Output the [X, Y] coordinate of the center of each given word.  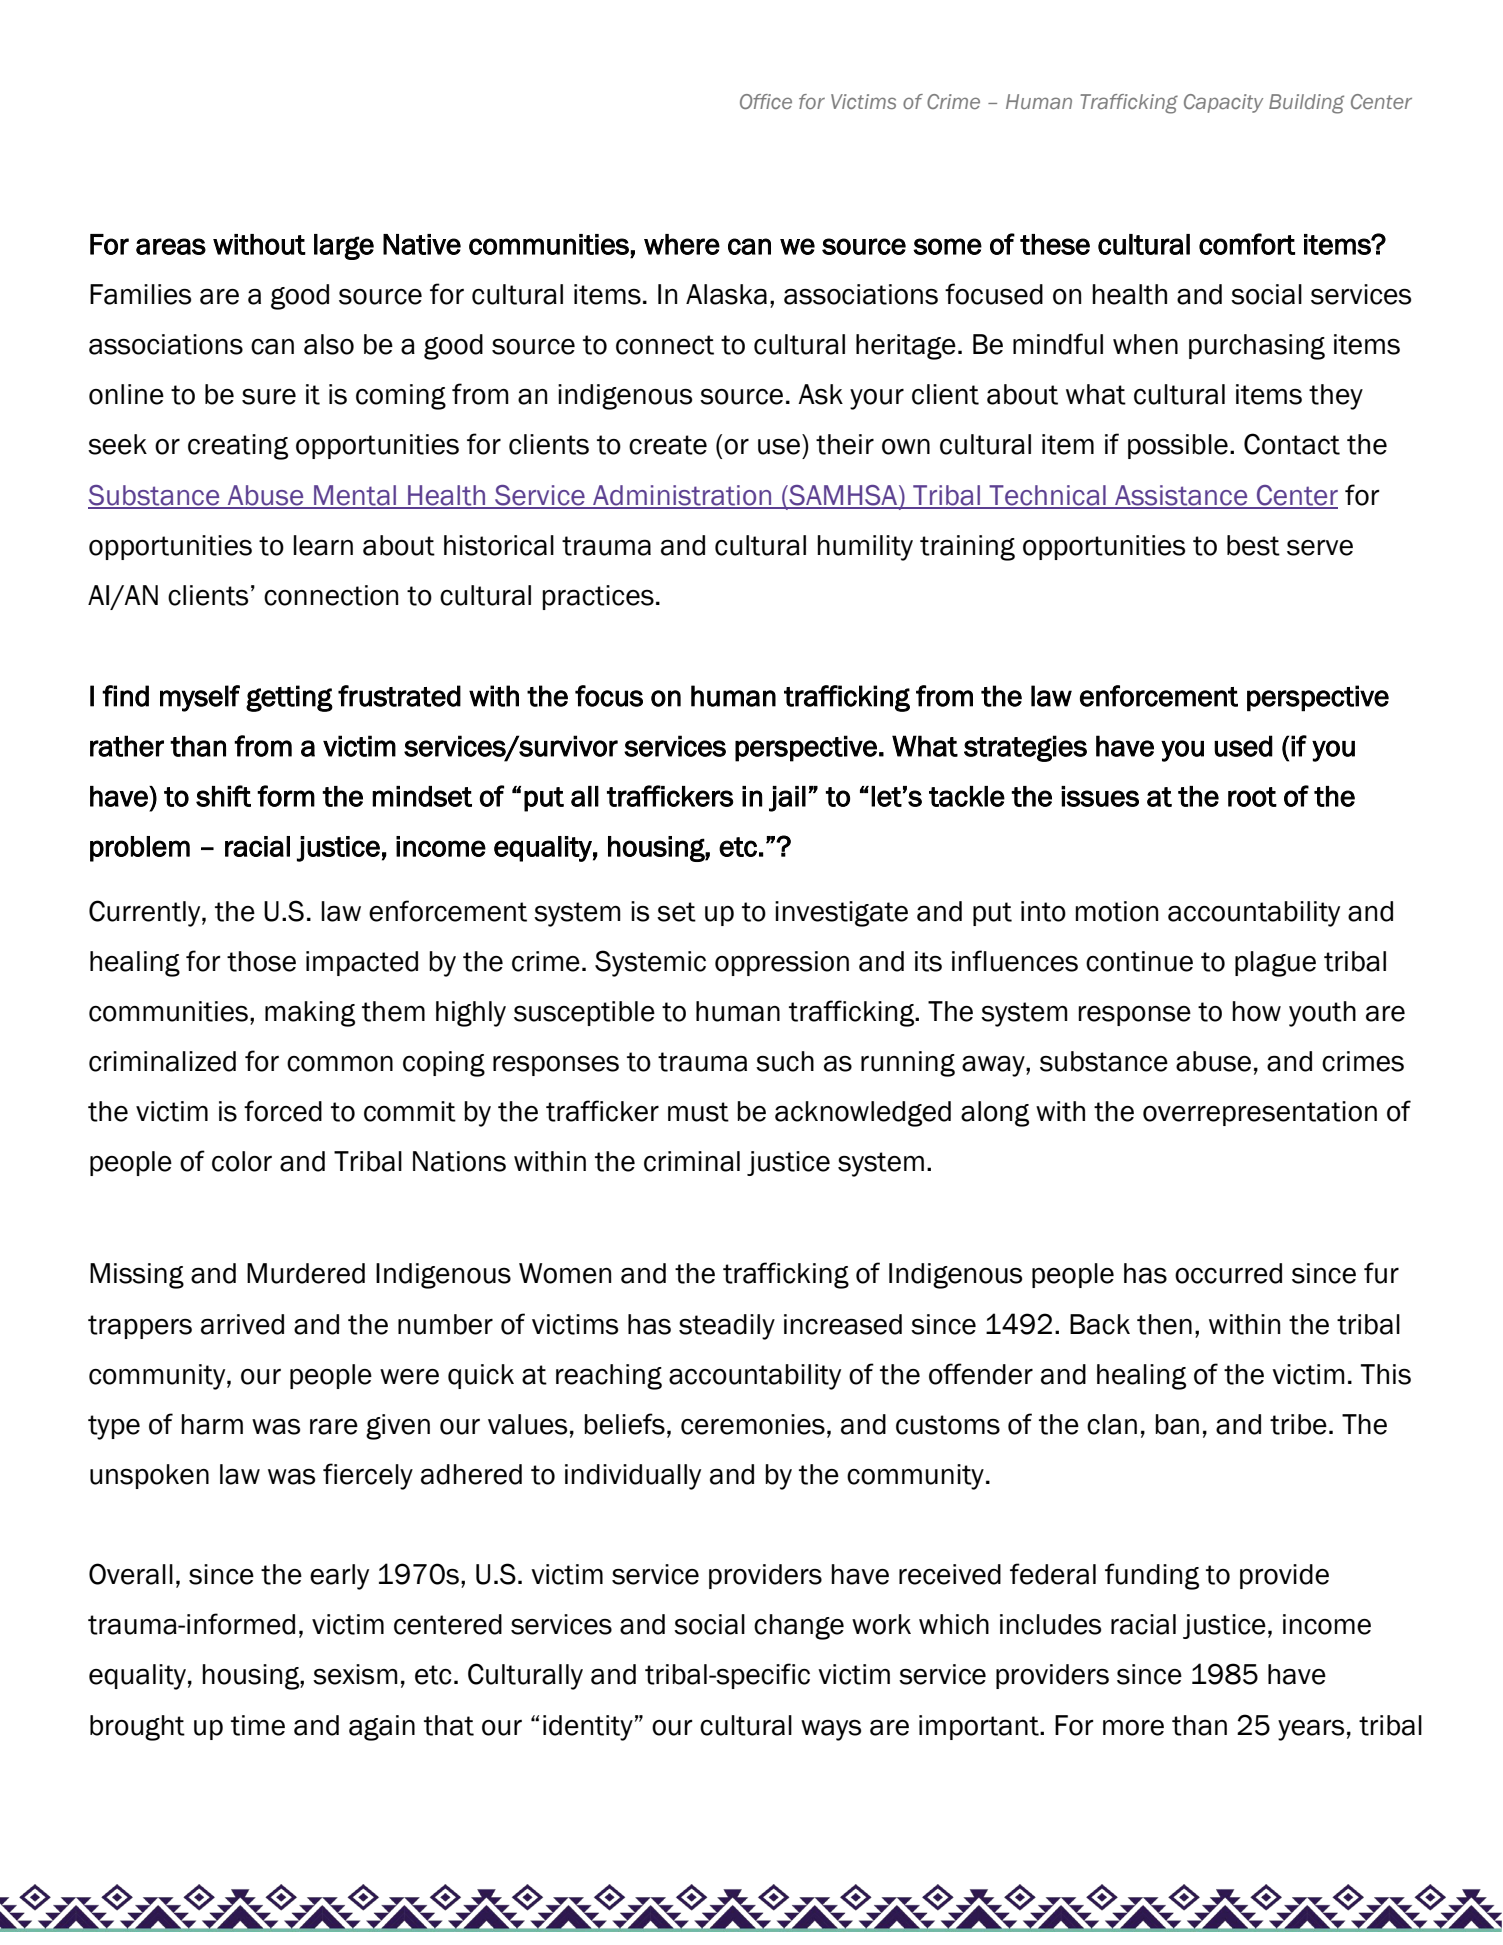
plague [1275, 964]
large [344, 247]
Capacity [1223, 103]
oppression [782, 963]
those [261, 961]
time [258, 1725]
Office [766, 101]
